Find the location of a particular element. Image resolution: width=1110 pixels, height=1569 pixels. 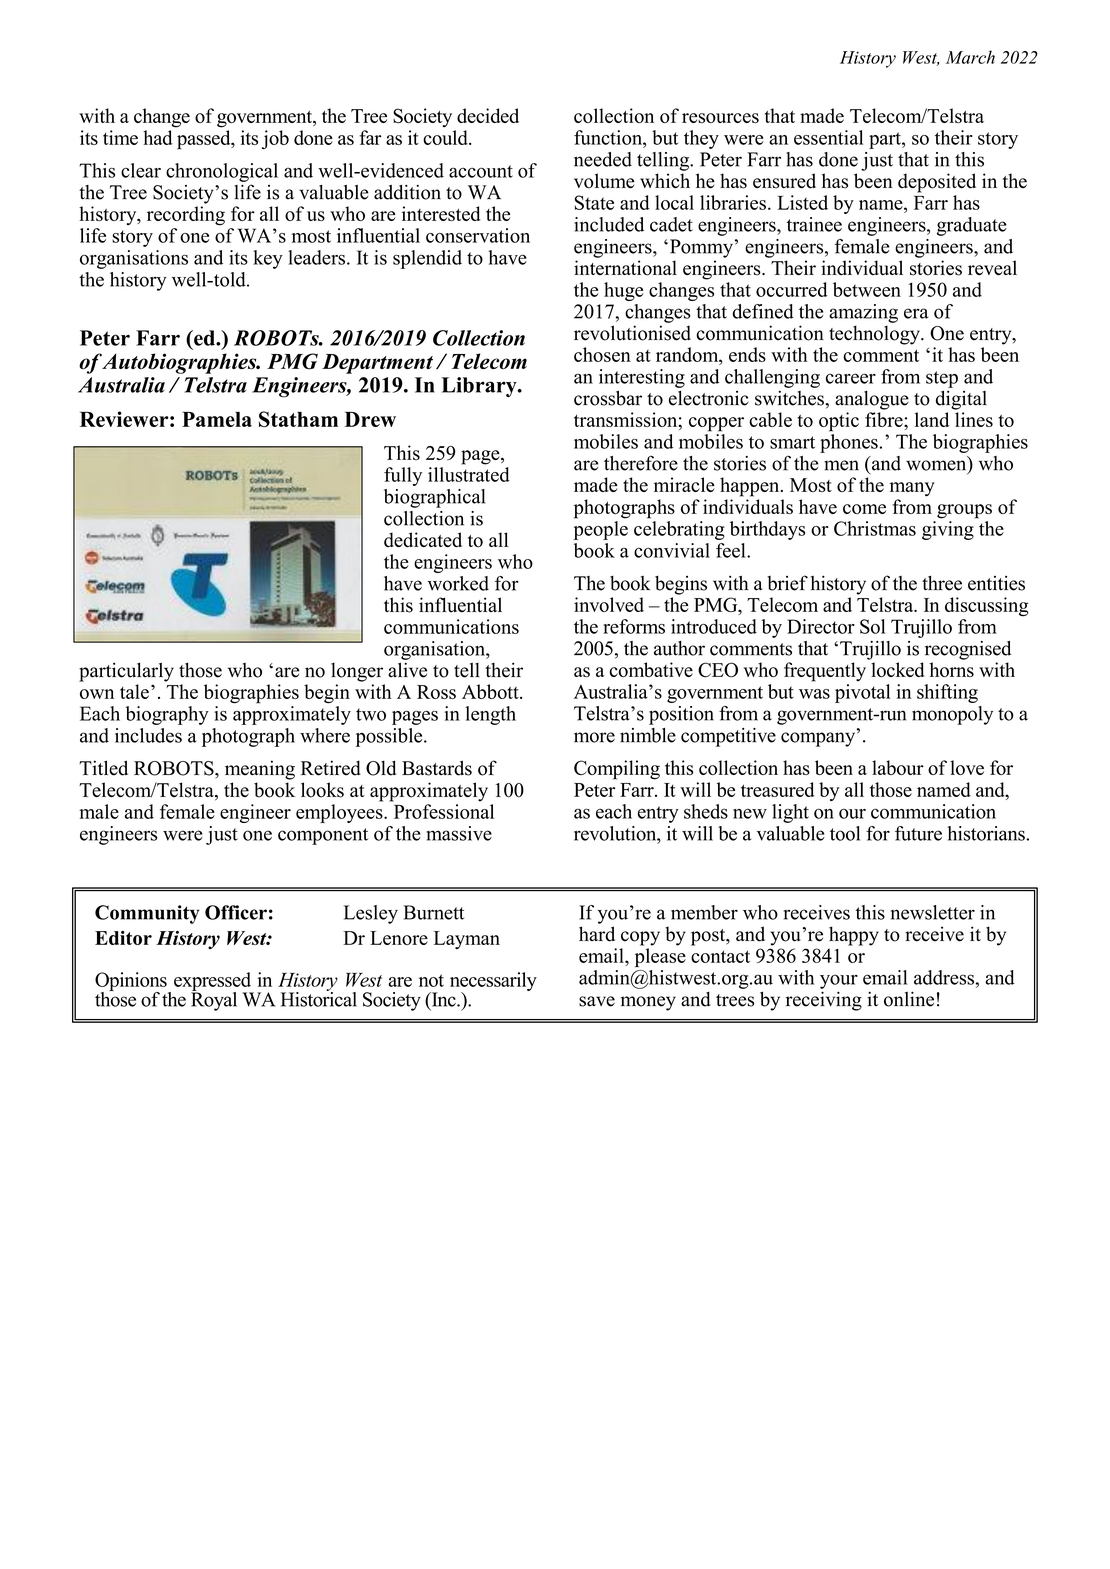

Pamela is located at coordinates (217, 419).
